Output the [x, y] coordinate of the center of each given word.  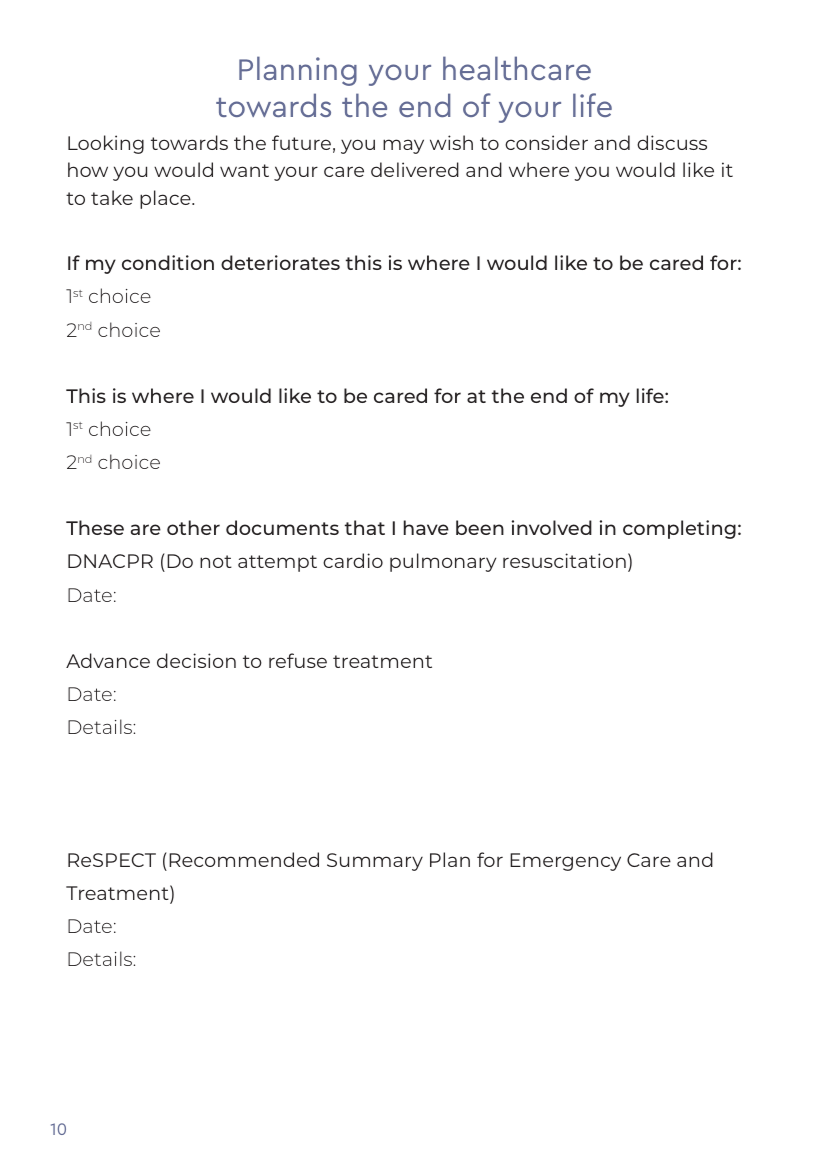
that [365, 527]
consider [546, 142]
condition [168, 262]
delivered [415, 169]
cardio [353, 560]
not [216, 561]
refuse [298, 660]
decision [196, 660]
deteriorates [280, 262]
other [193, 527]
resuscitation [564, 560]
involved [552, 527]
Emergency [565, 862]
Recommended [244, 859]
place [166, 199]
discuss [672, 142]
